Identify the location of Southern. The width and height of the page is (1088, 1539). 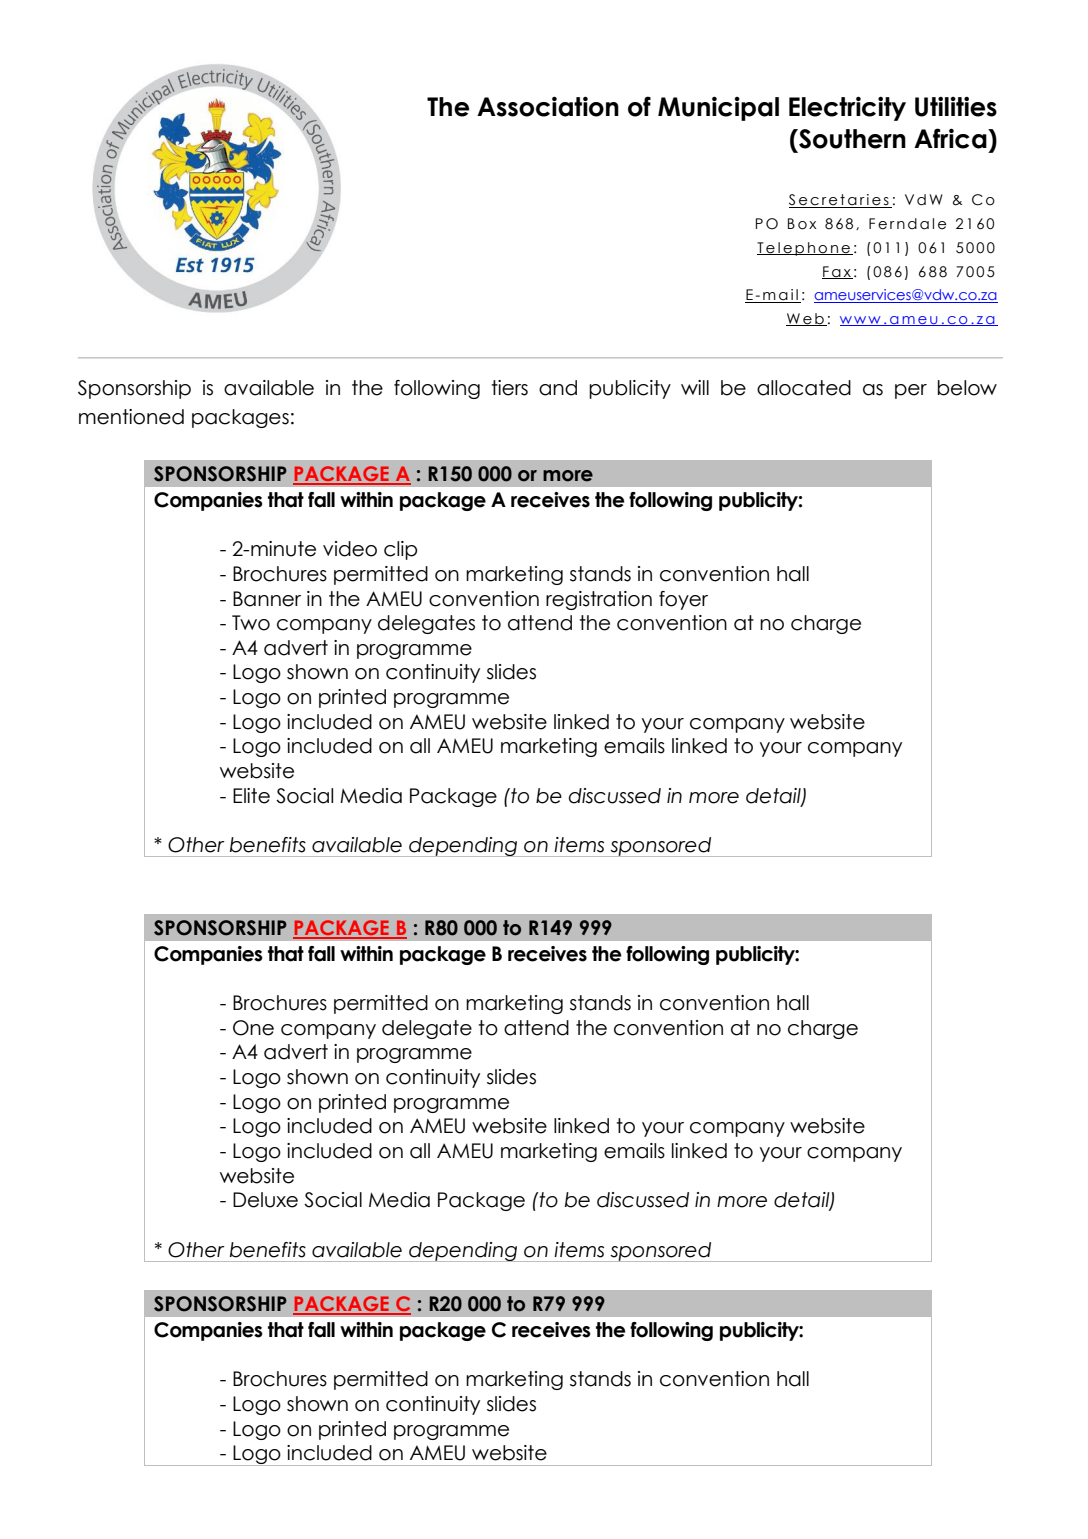
(851, 139).
